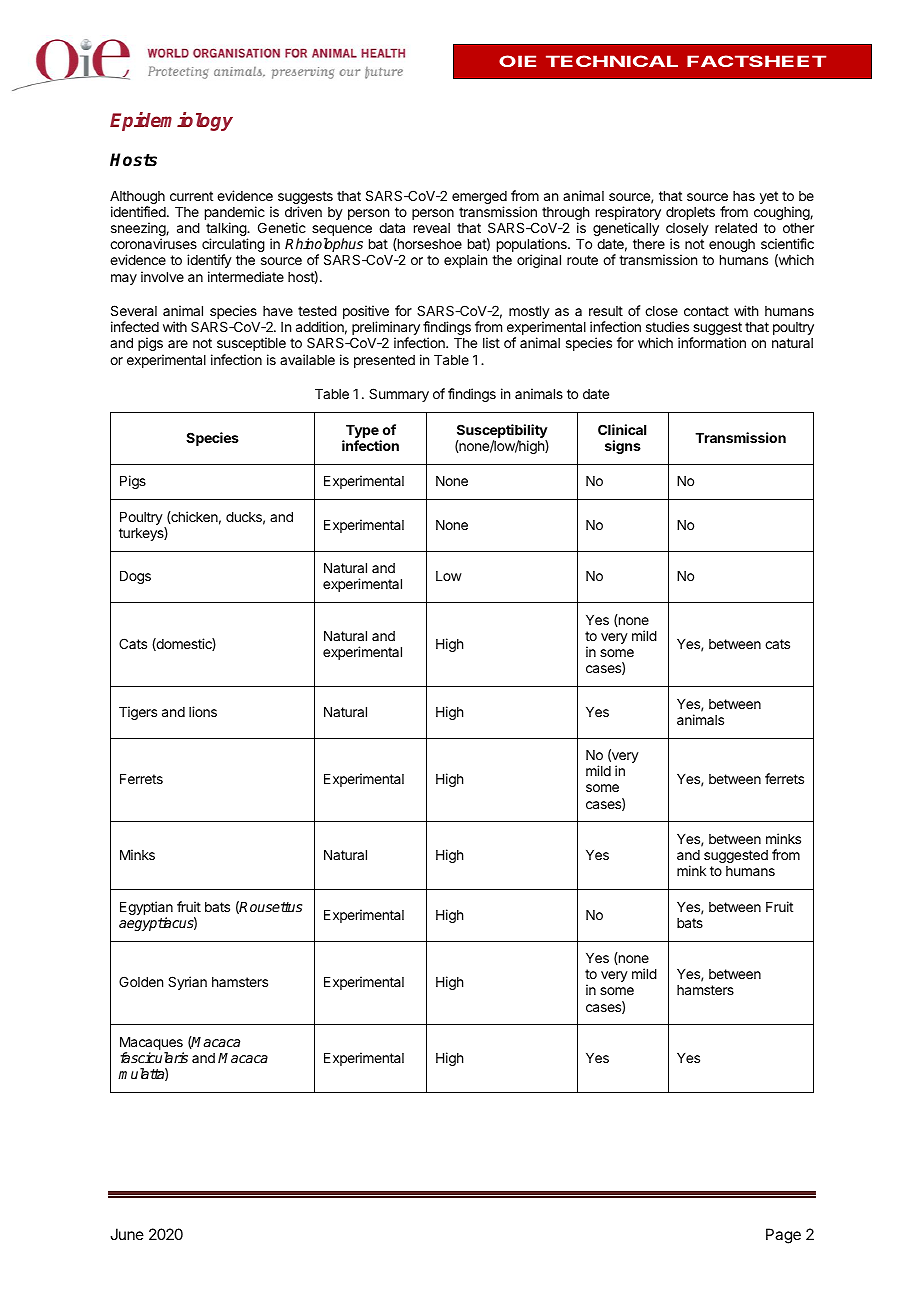  Describe the element at coordinates (612, 61) in the screenshot. I see `TECHNICAL` at that location.
